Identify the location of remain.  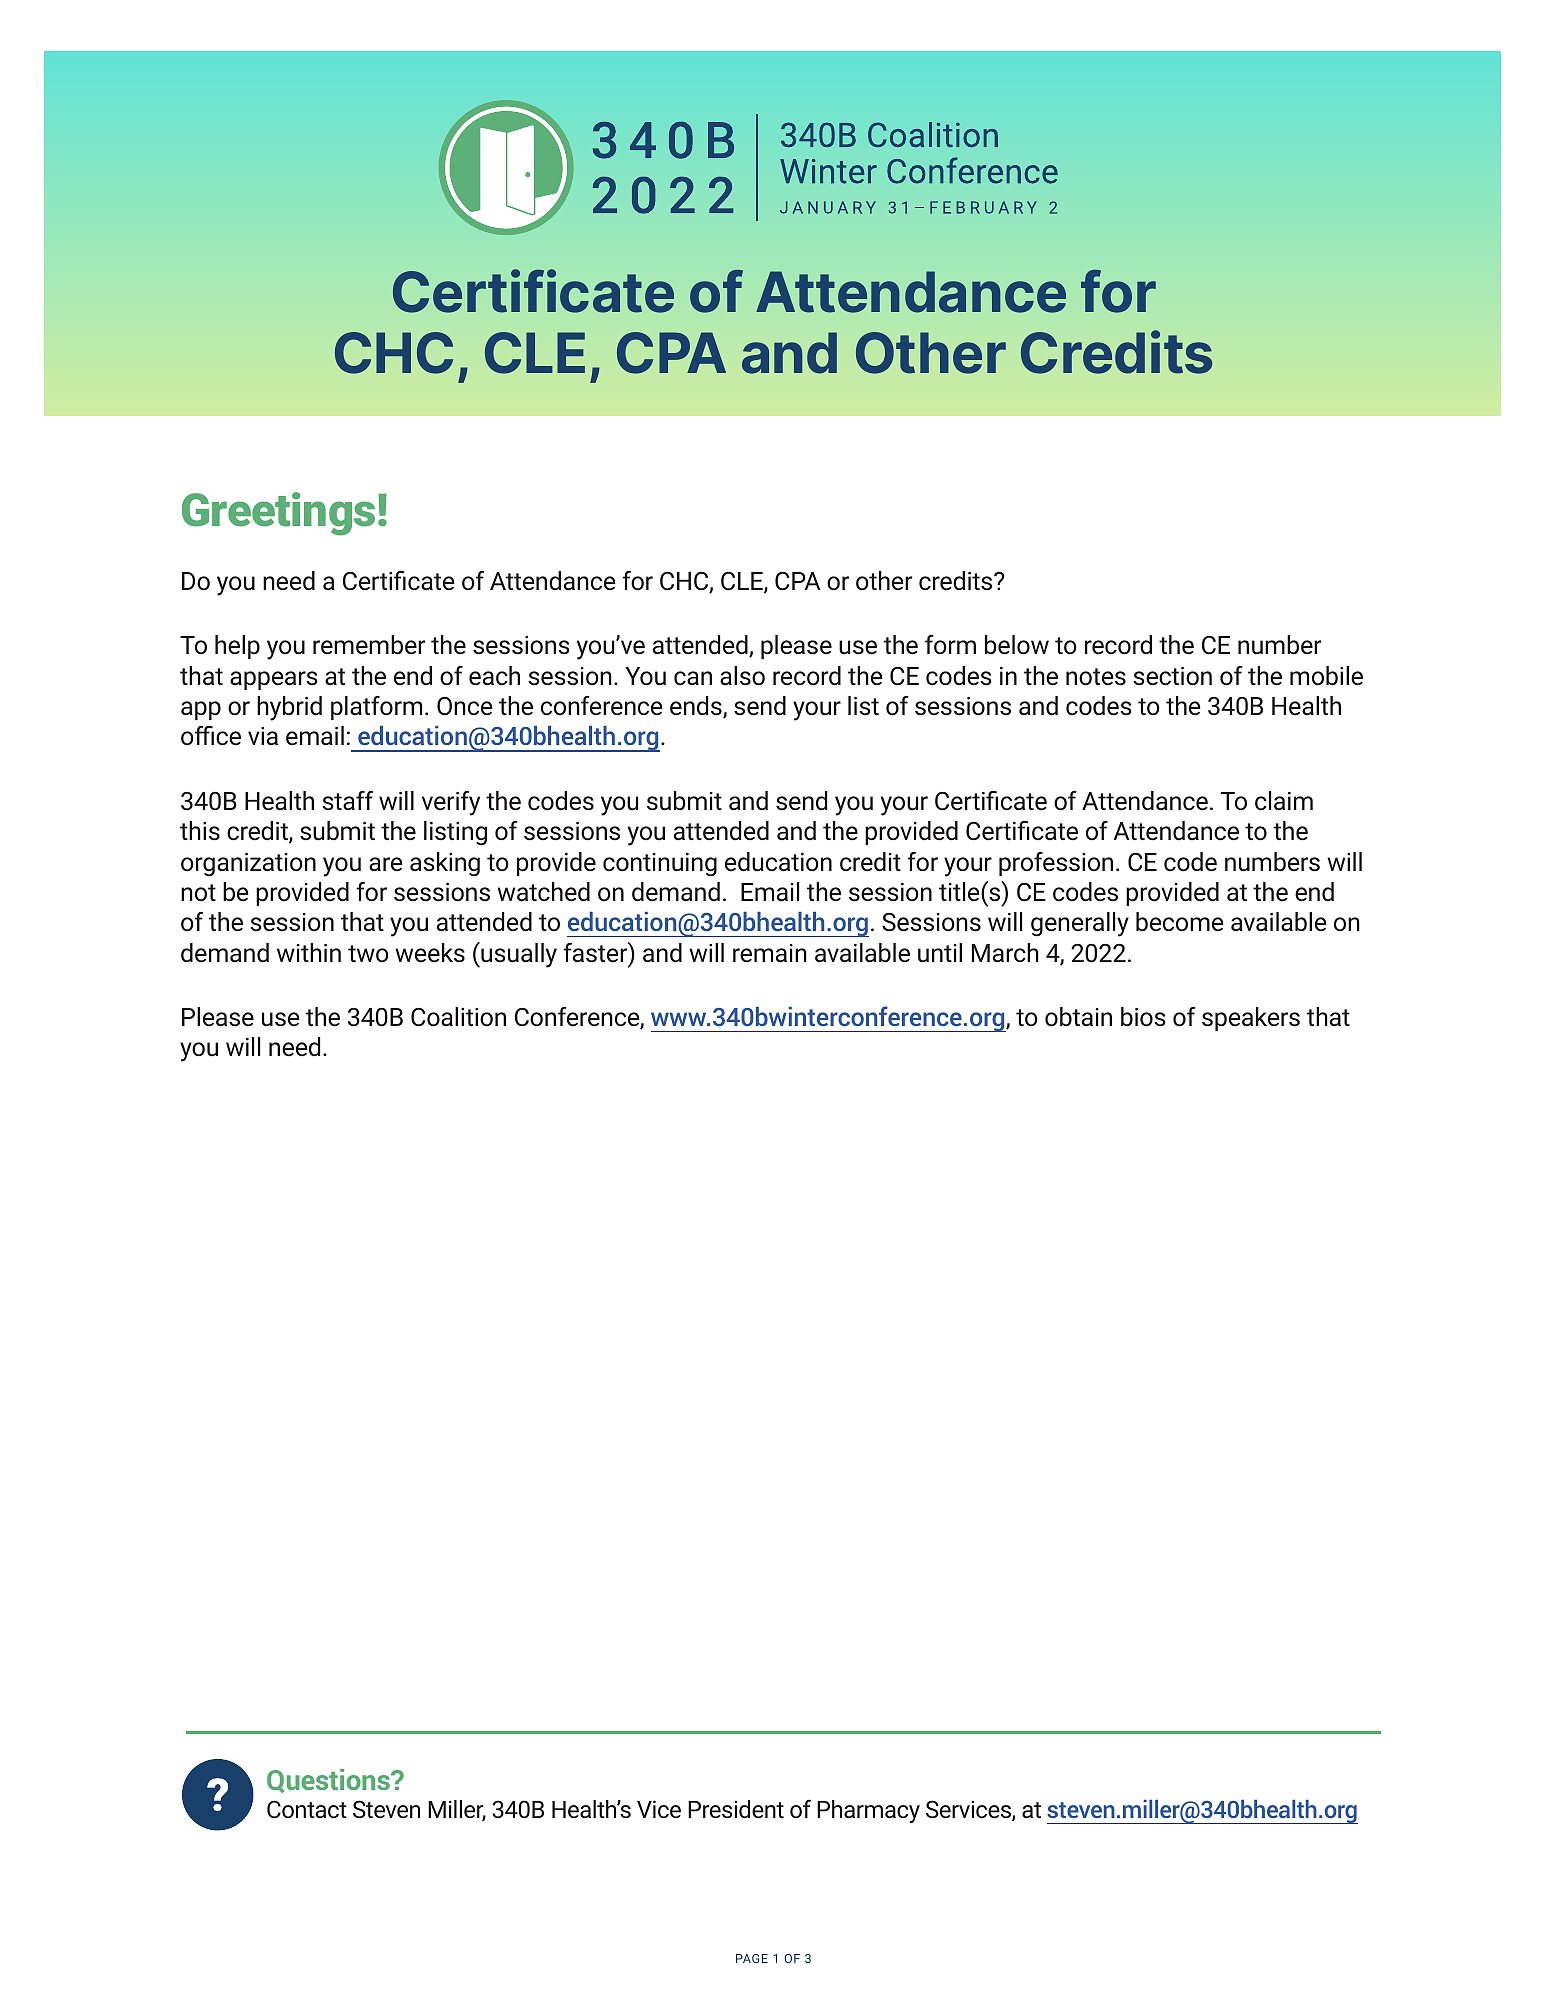
(770, 953).
